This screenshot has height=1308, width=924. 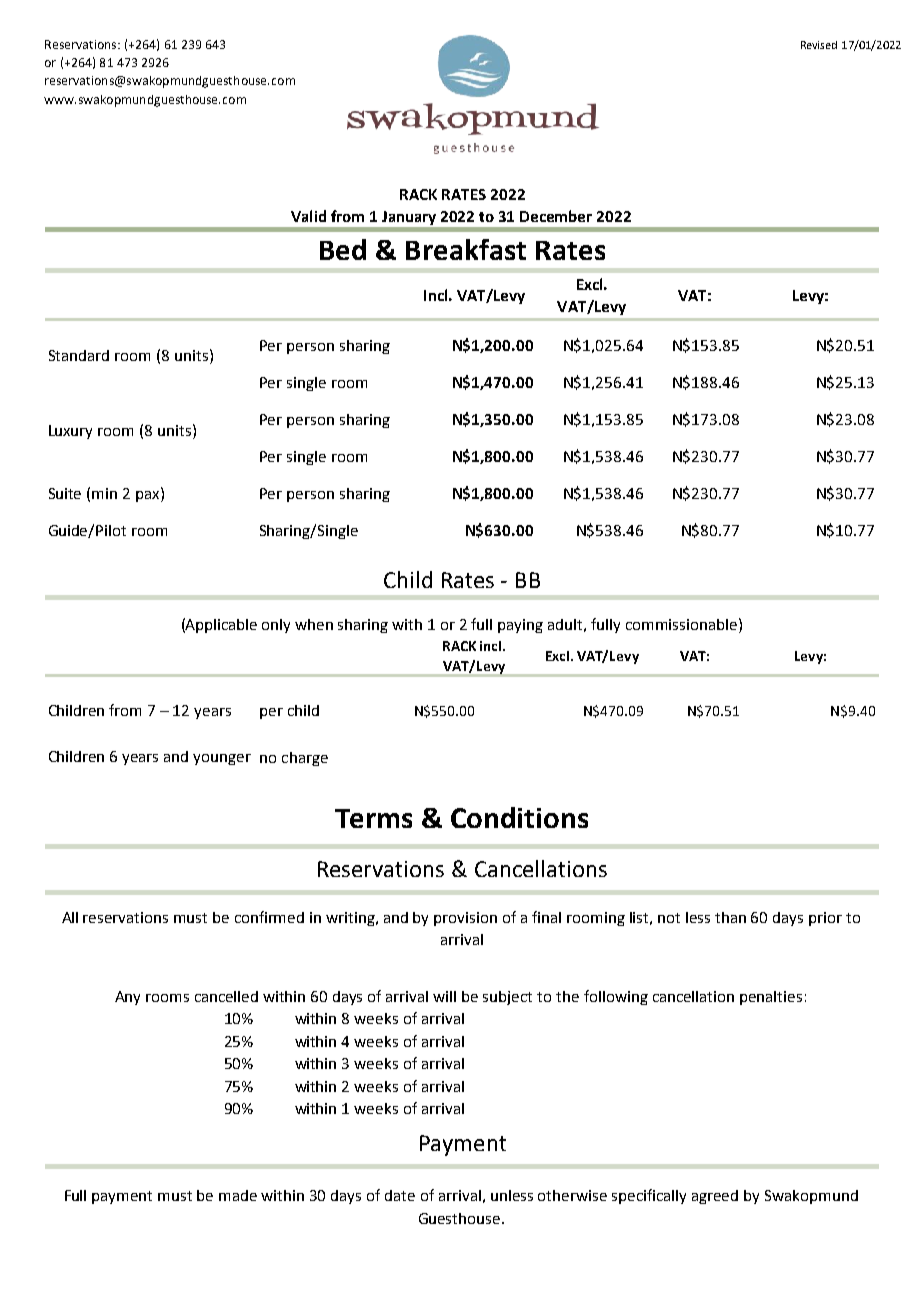 What do you see at coordinates (819, 45) in the screenshot?
I see `Revised` at bounding box center [819, 45].
